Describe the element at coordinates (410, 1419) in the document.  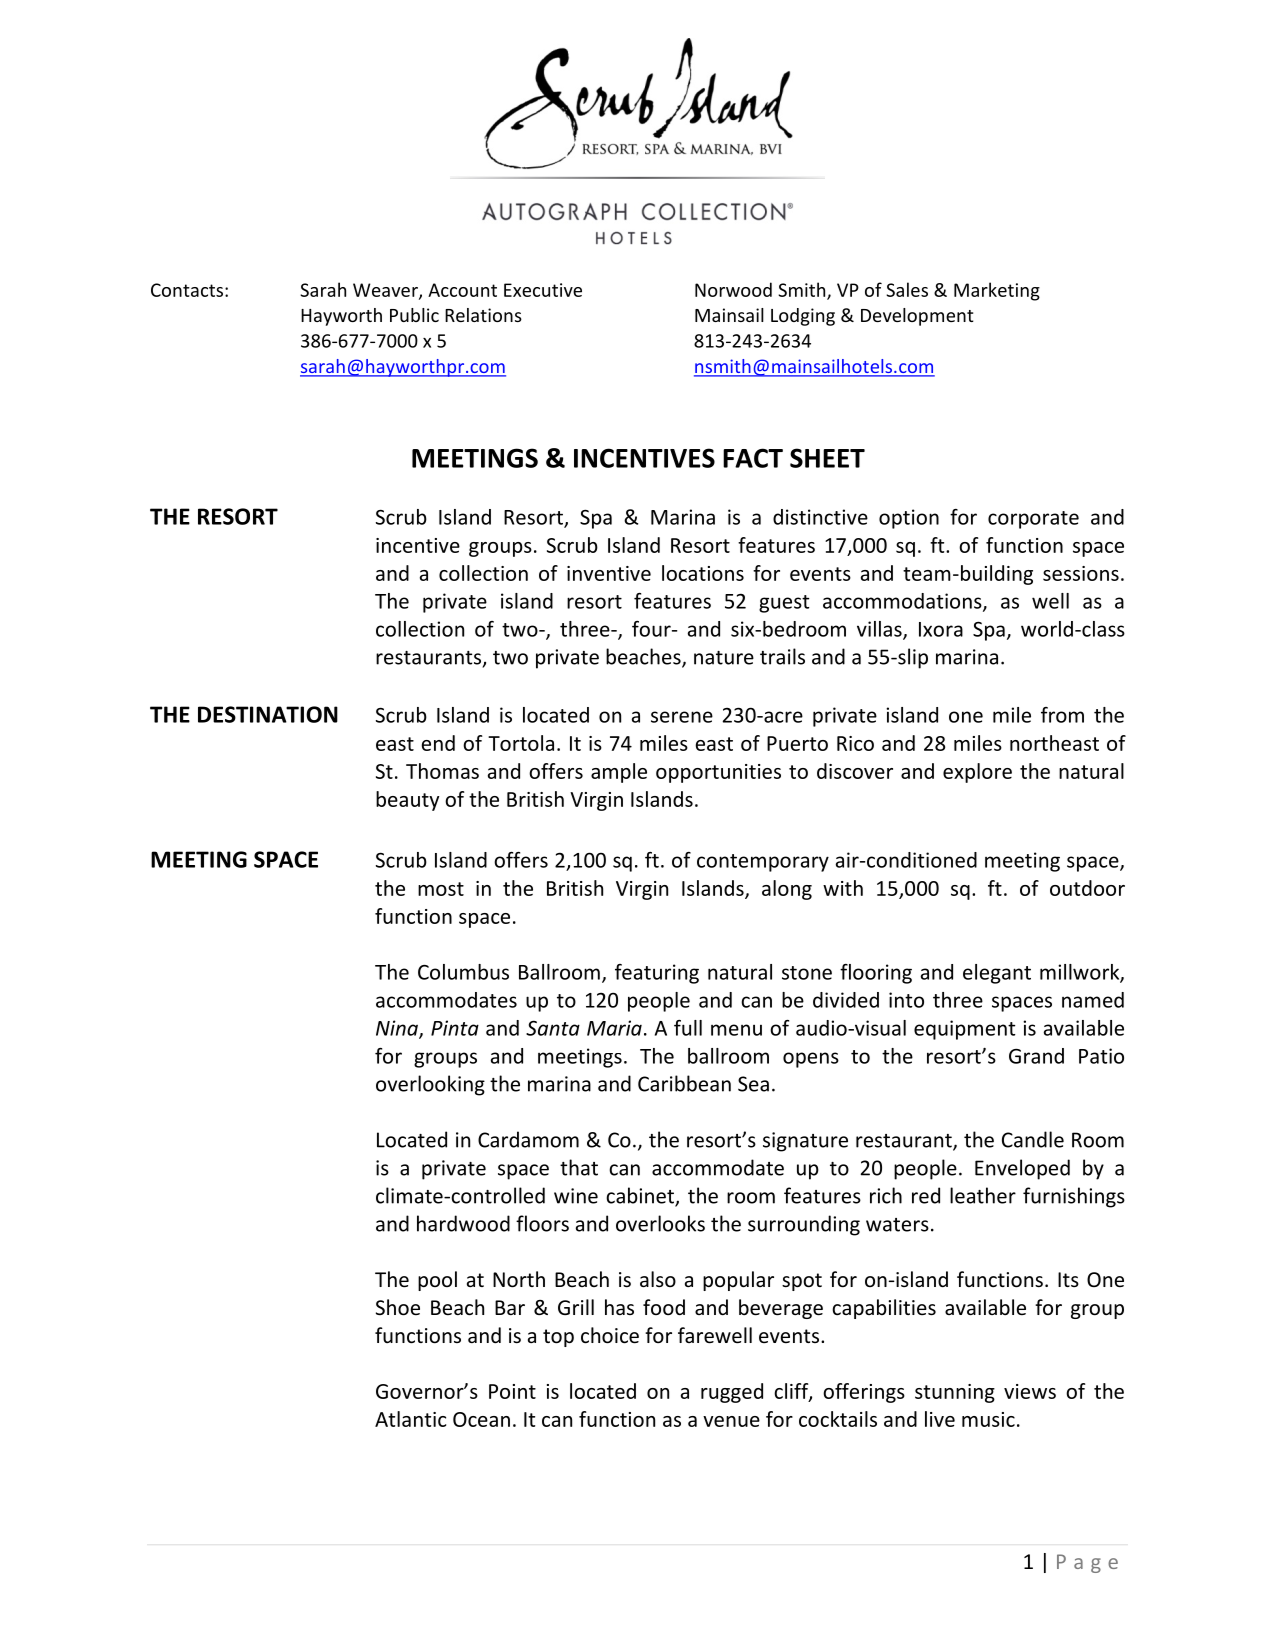
I see `Atlantic` at that location.
